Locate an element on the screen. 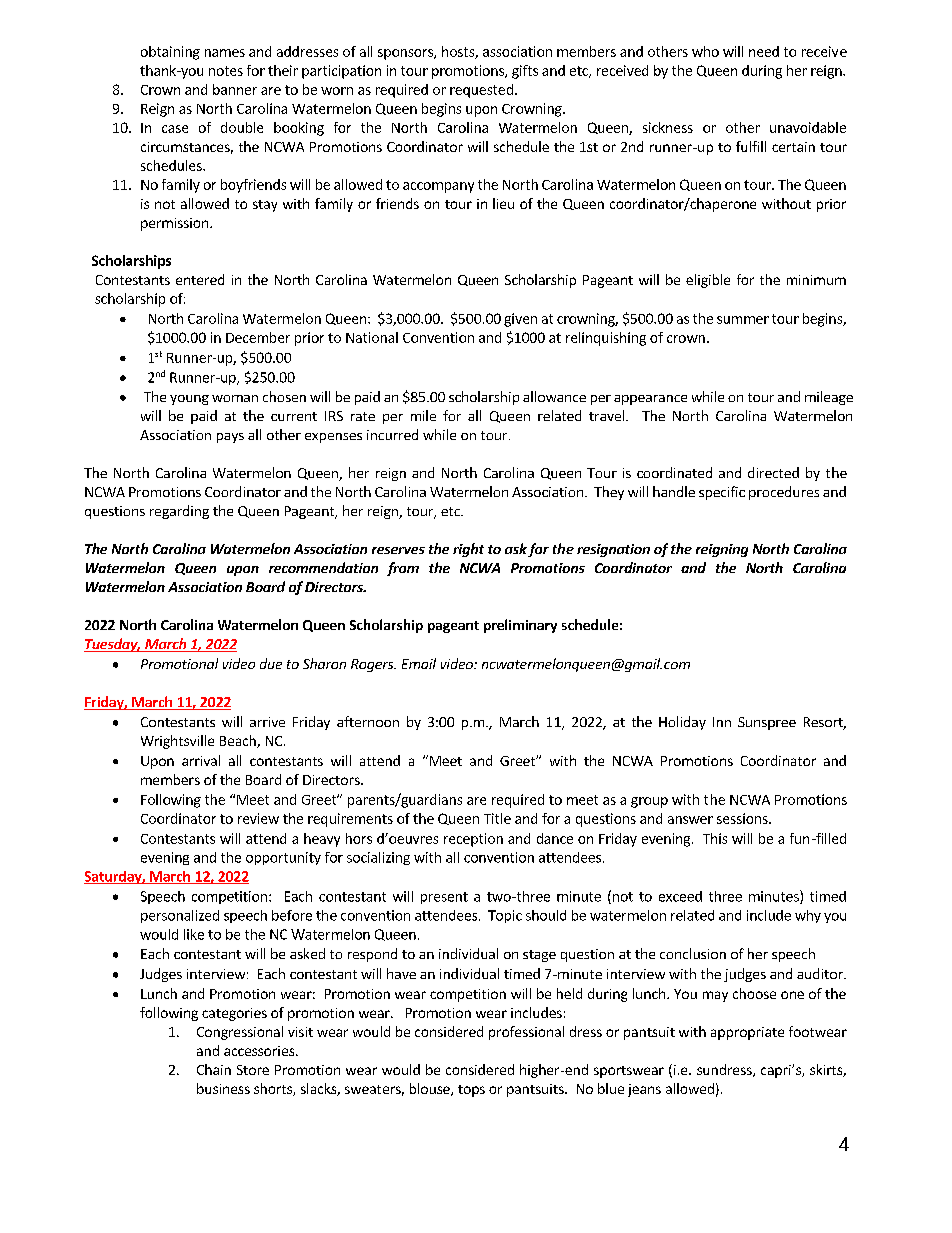  requested is located at coordinates (481, 91).
